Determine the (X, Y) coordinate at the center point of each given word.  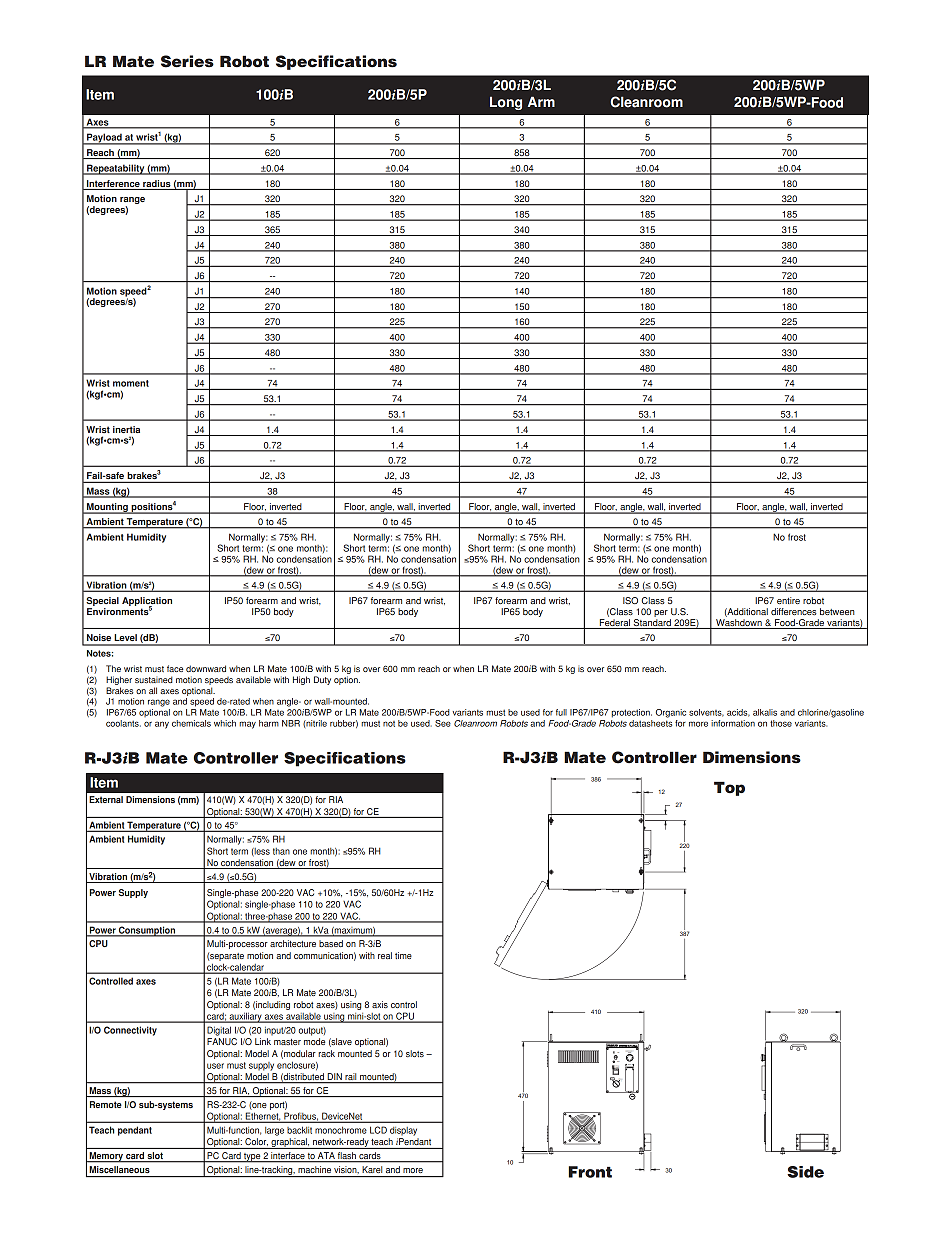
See (443, 723)
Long (506, 103)
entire (788, 600)
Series (187, 61)
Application (147, 603)
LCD (378, 1130)
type (252, 1158)
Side (805, 1172)
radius (157, 183)
